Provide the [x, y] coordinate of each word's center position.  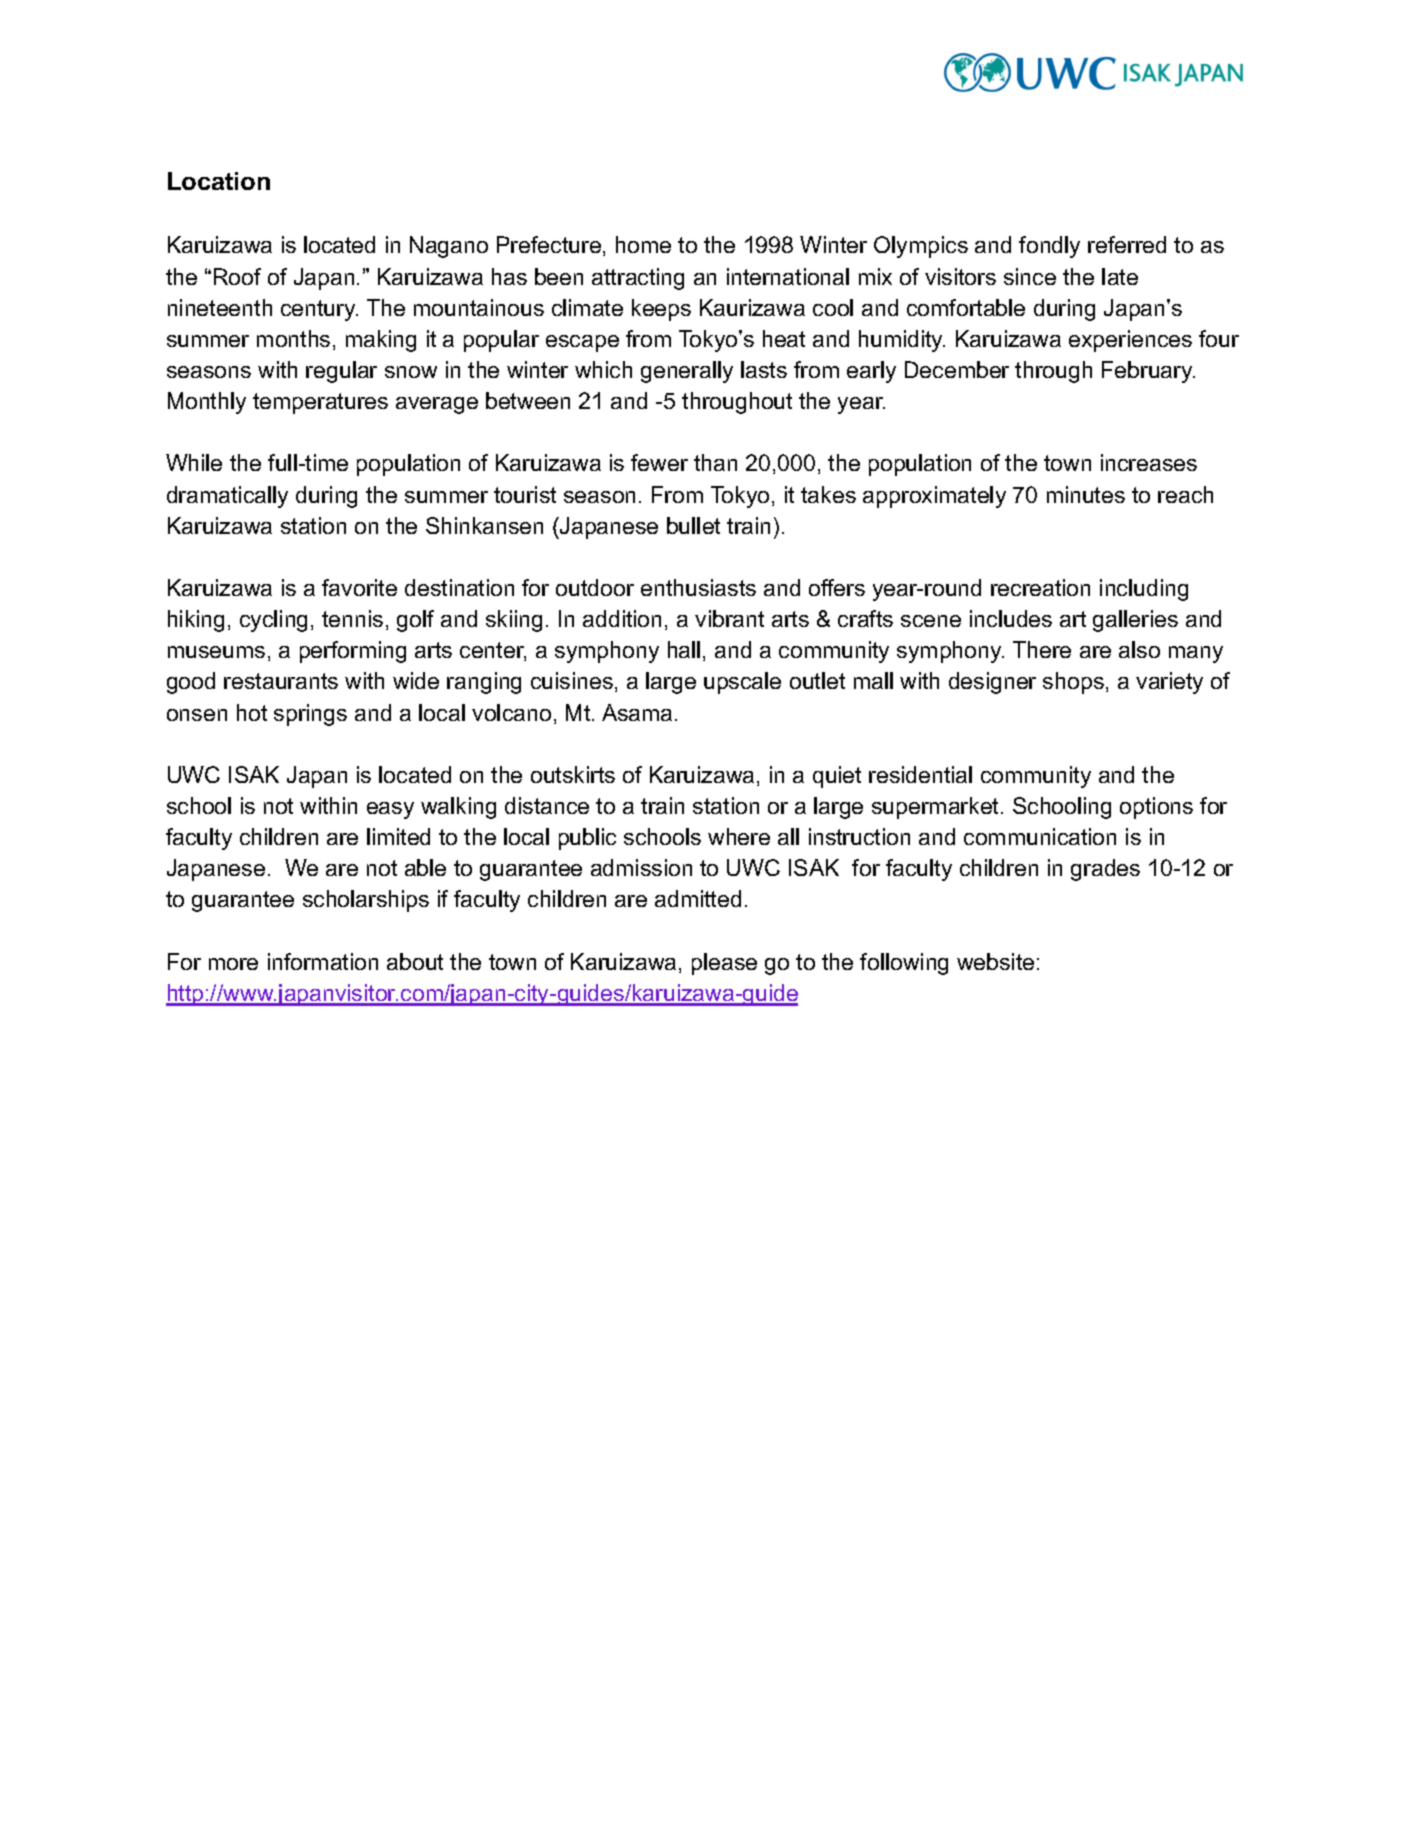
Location [219, 181]
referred [1127, 244]
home [643, 244]
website [995, 961]
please [724, 964]
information [323, 961]
